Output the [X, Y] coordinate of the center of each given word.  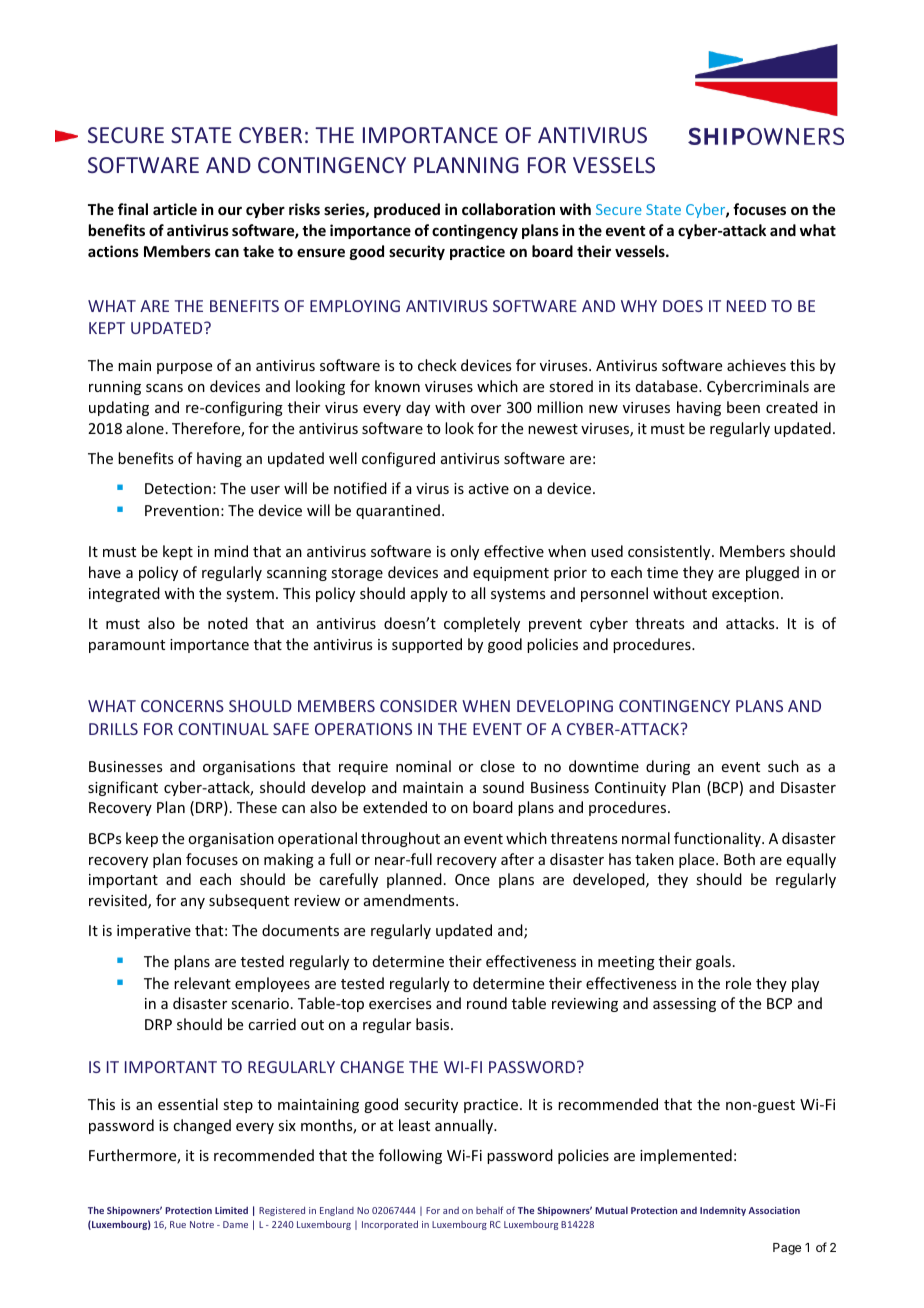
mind [231, 551]
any [193, 903]
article [175, 209]
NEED [746, 306]
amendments [410, 900]
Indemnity [723, 1211]
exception [745, 595]
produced [407, 210]
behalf [489, 1210]
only [464, 552]
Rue [178, 1224]
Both [739, 859]
